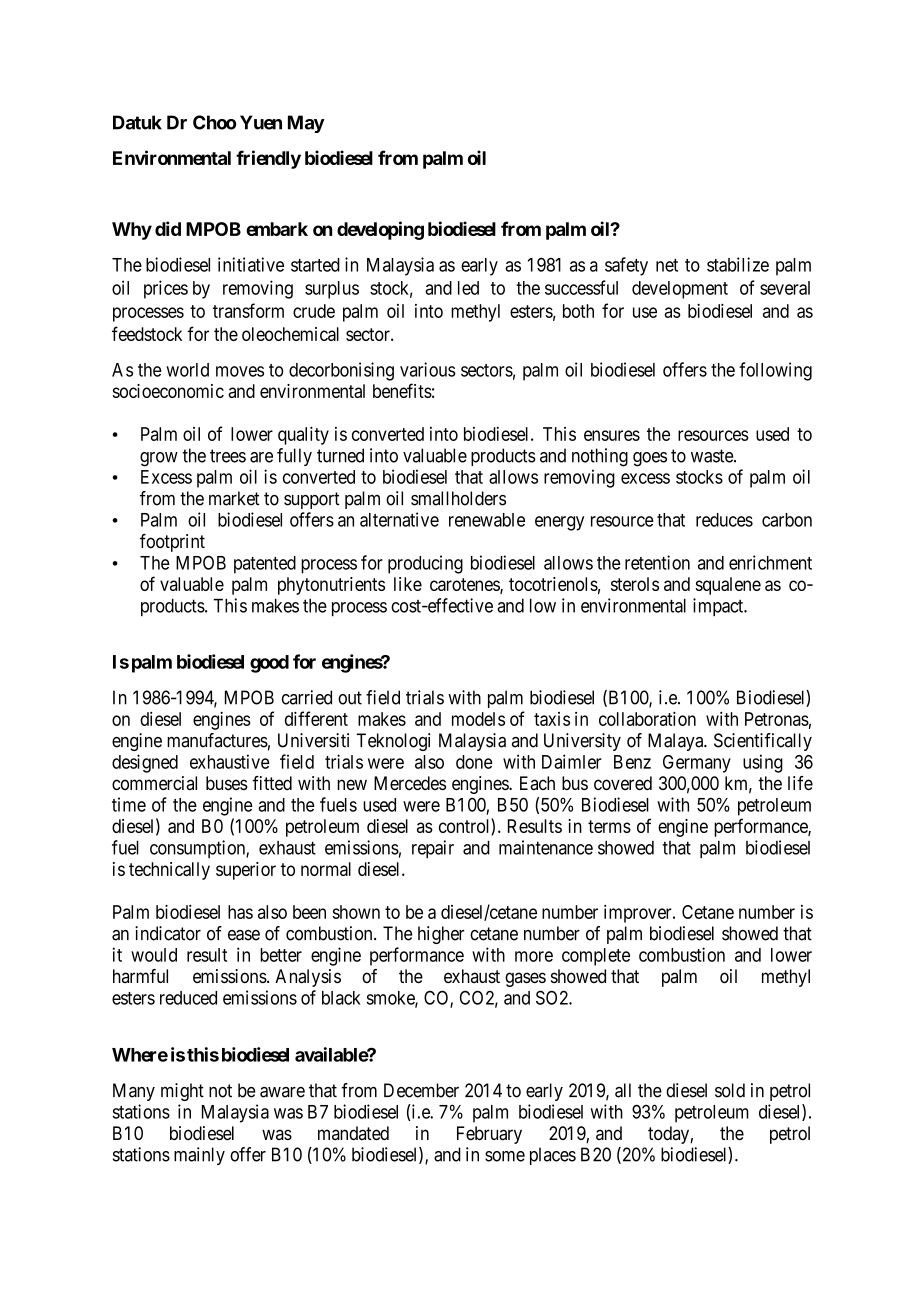 The height and width of the document is (1308, 924). What do you see at coordinates (738, 264) in the document?
I see `stabilize` at bounding box center [738, 264].
